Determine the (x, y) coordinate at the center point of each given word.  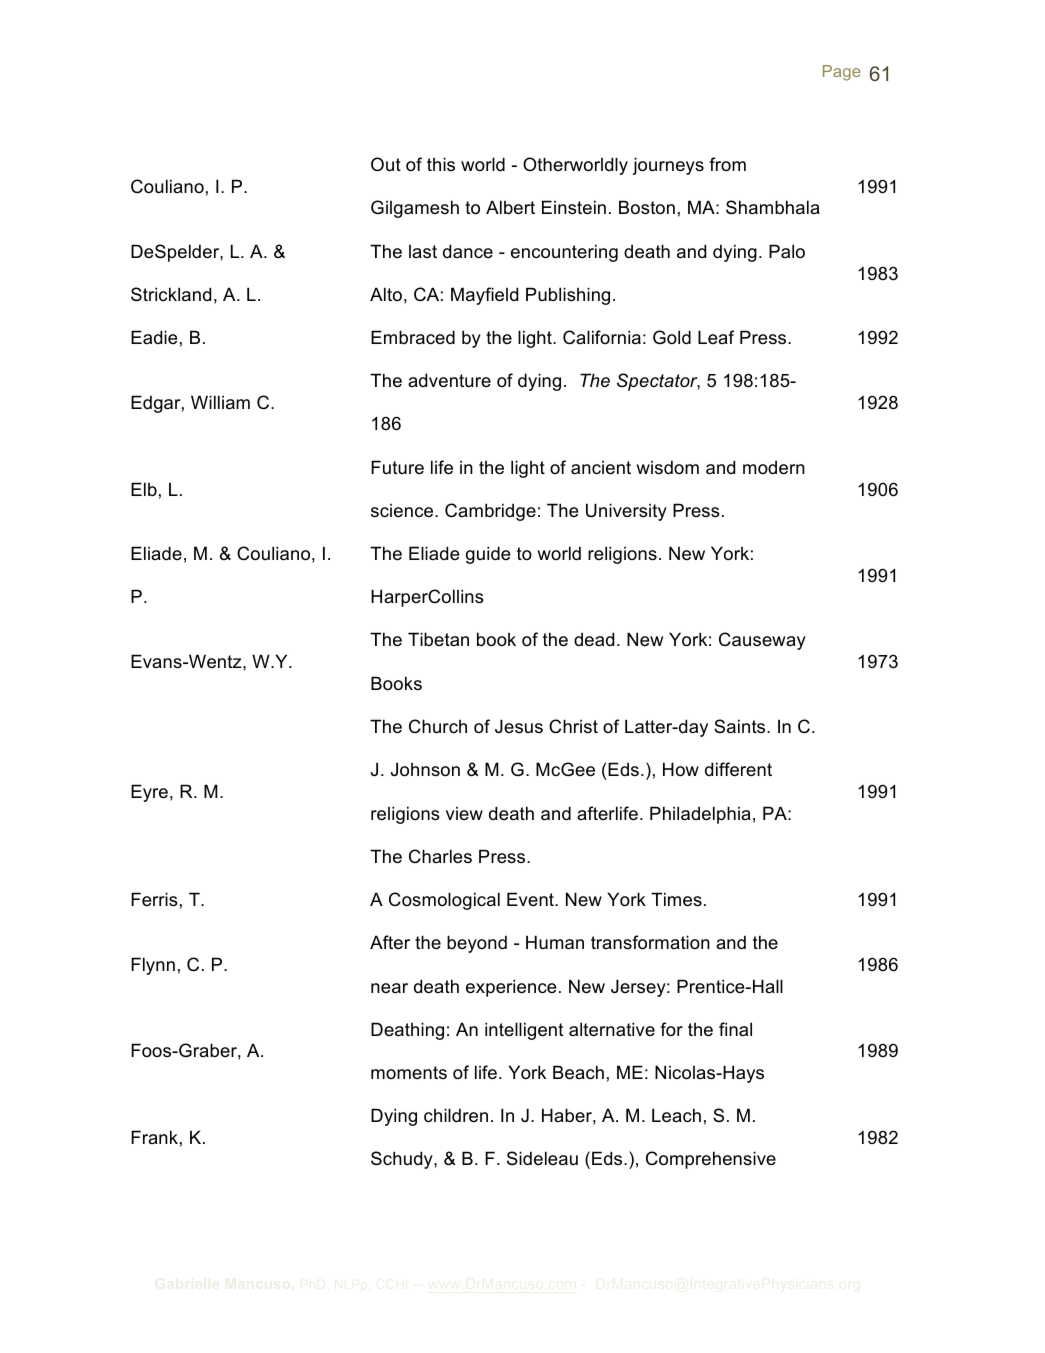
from (727, 164)
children (456, 1115)
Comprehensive (711, 1160)
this (441, 164)
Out (386, 164)
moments (409, 1072)
